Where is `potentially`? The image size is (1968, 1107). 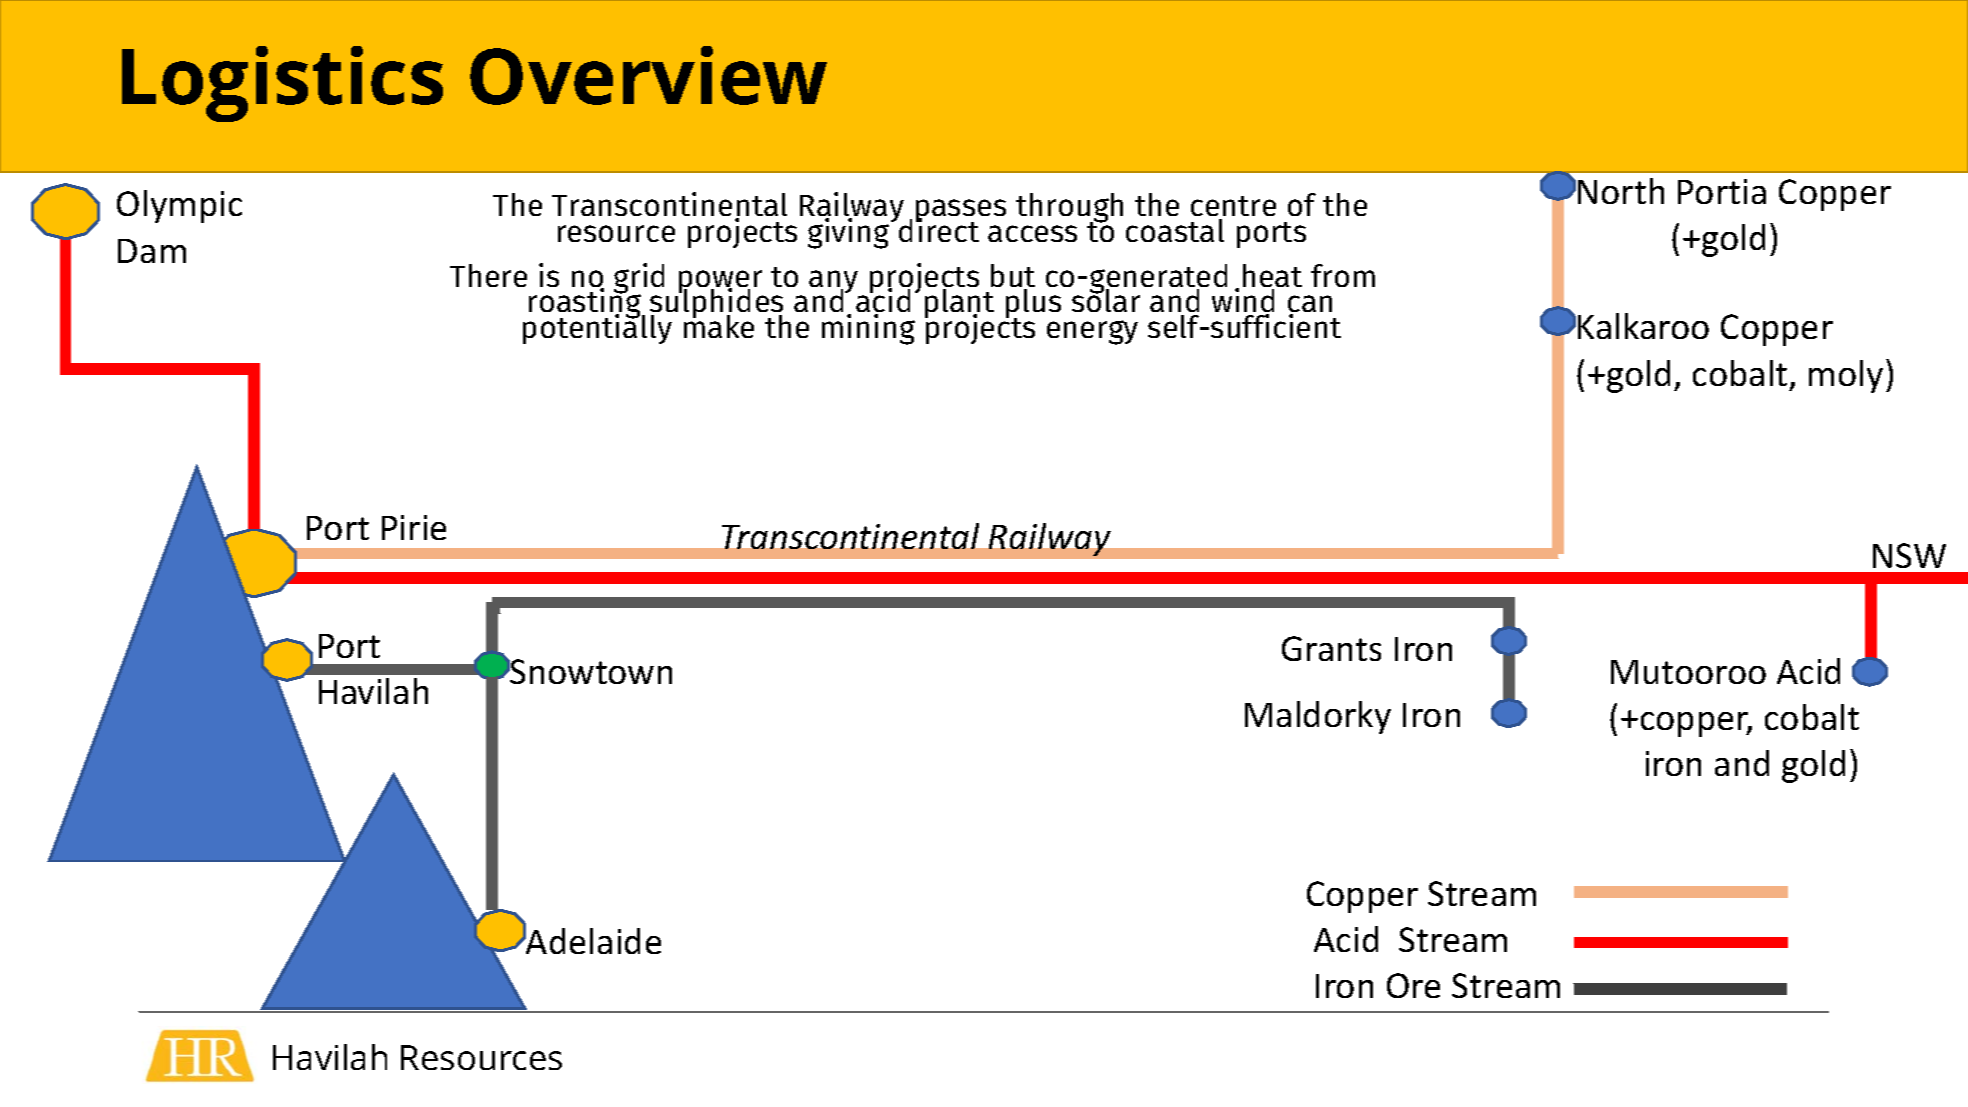
potentially is located at coordinates (597, 328).
